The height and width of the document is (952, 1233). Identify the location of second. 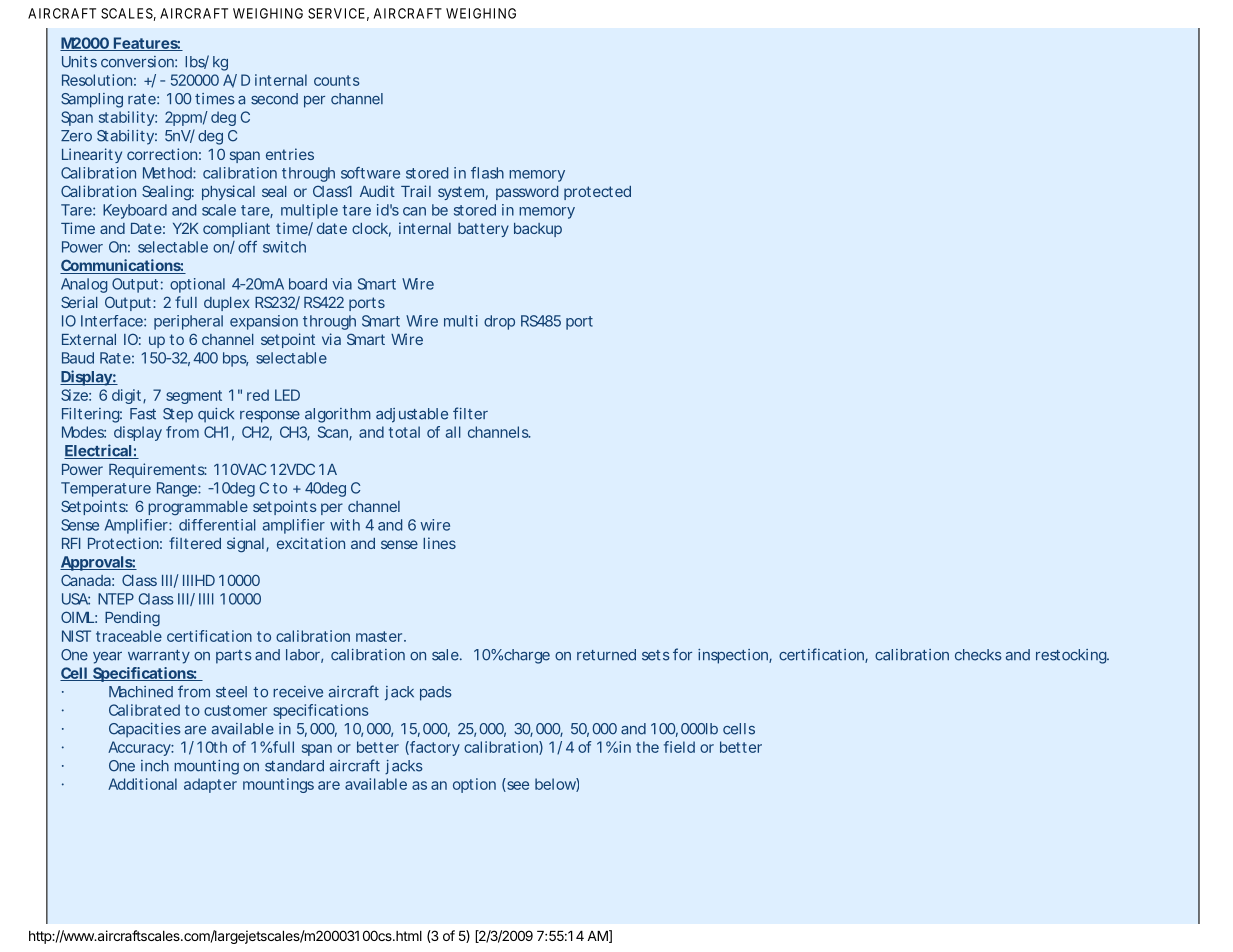
(274, 99).
